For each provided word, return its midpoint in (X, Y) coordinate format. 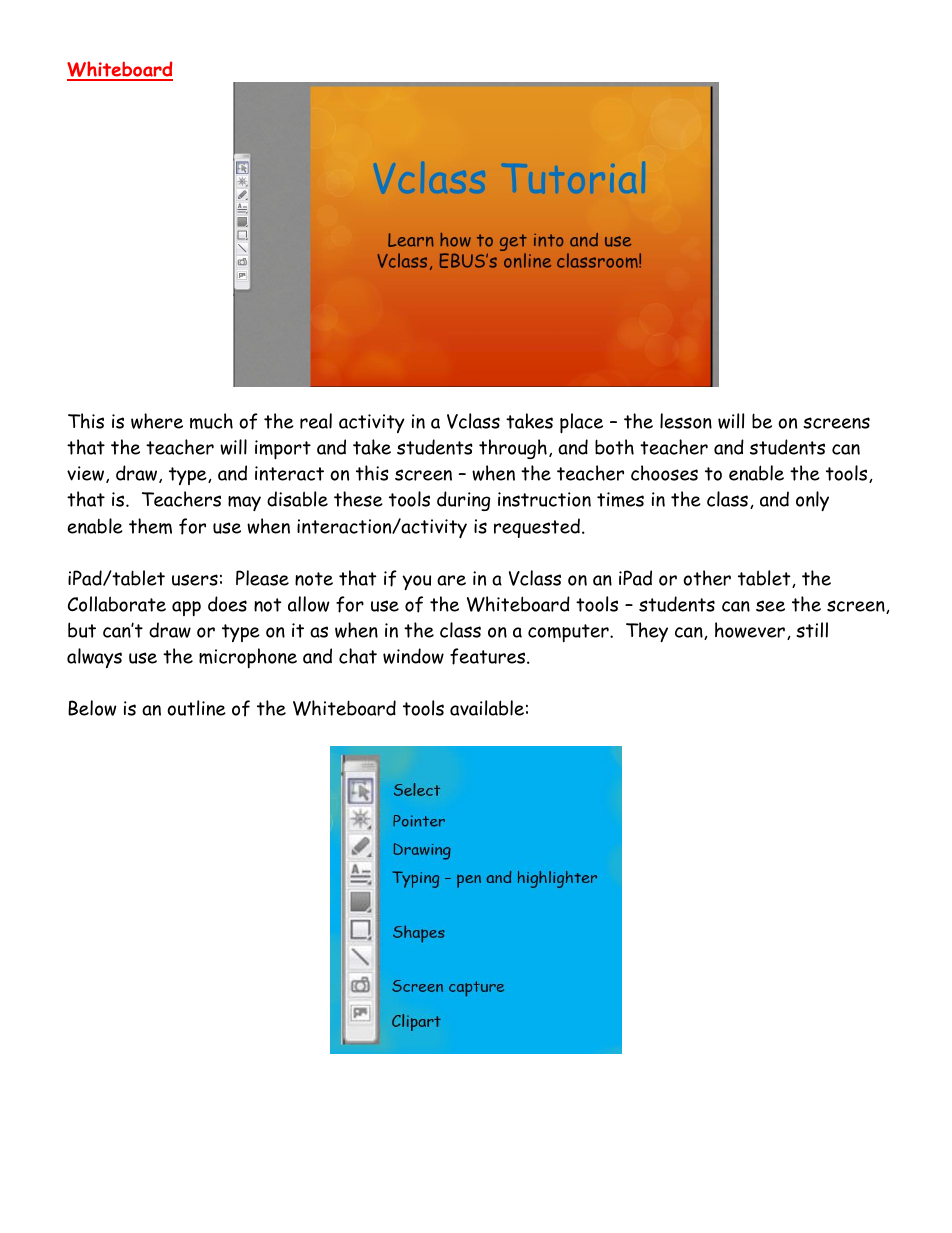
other (707, 578)
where (157, 421)
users (195, 580)
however (750, 630)
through (513, 449)
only (812, 501)
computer (569, 633)
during (463, 501)
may (244, 503)
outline (196, 708)
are (451, 580)
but (82, 630)
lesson (686, 421)
